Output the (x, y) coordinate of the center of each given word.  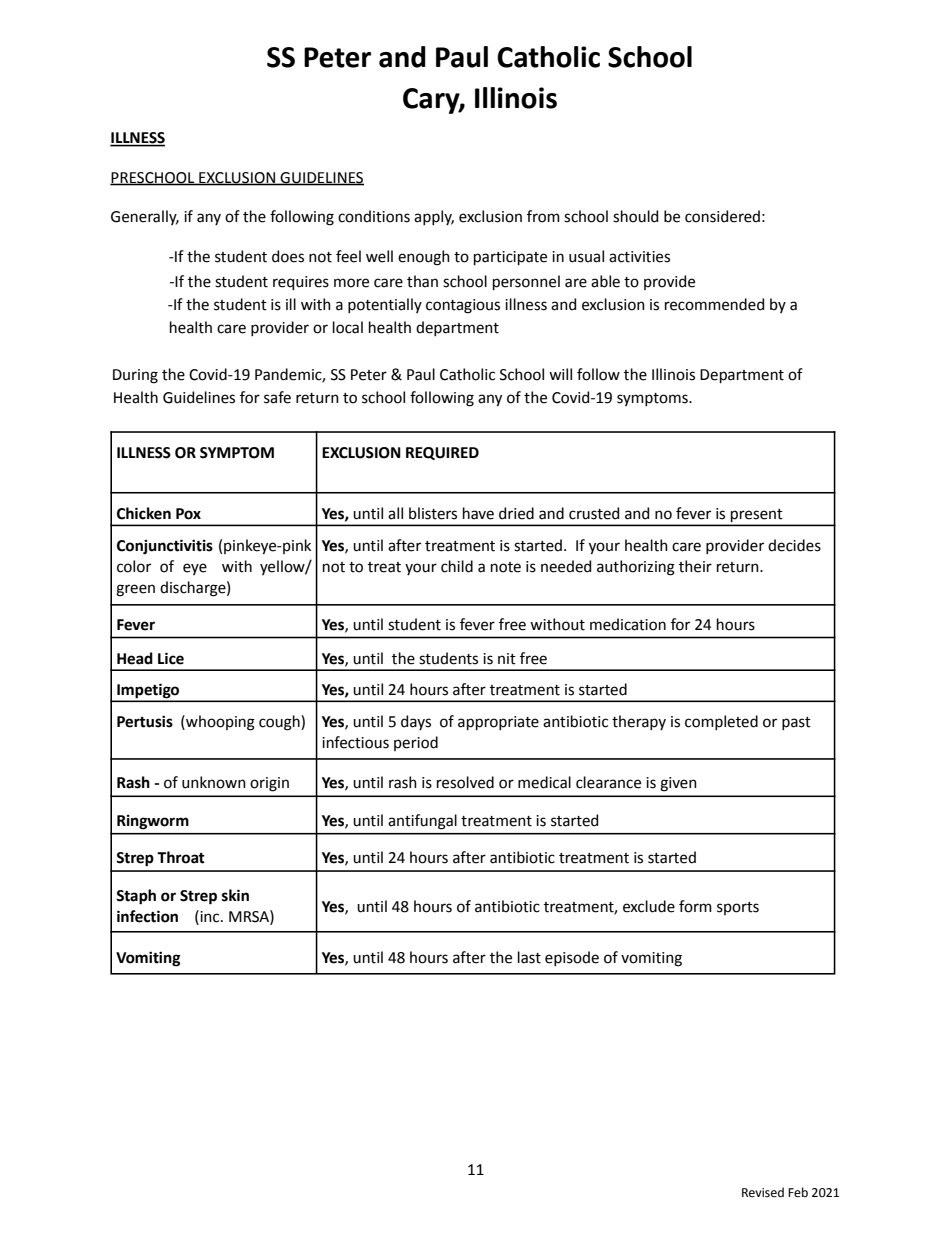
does (288, 256)
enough (424, 258)
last (529, 957)
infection (147, 916)
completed (721, 722)
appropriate (498, 723)
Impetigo (148, 692)
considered (722, 216)
